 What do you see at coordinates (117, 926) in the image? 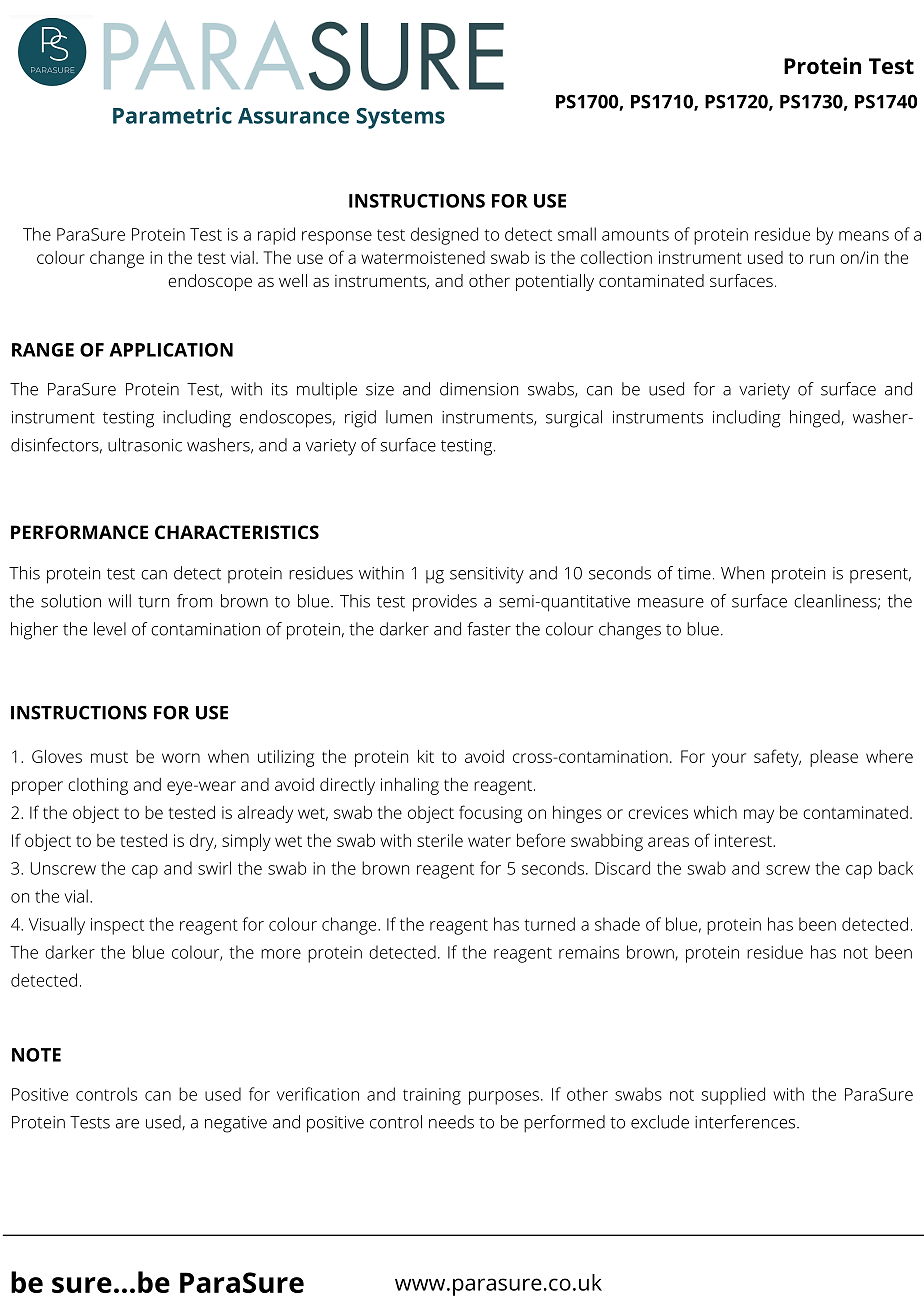
I see `inspect` at bounding box center [117, 926].
